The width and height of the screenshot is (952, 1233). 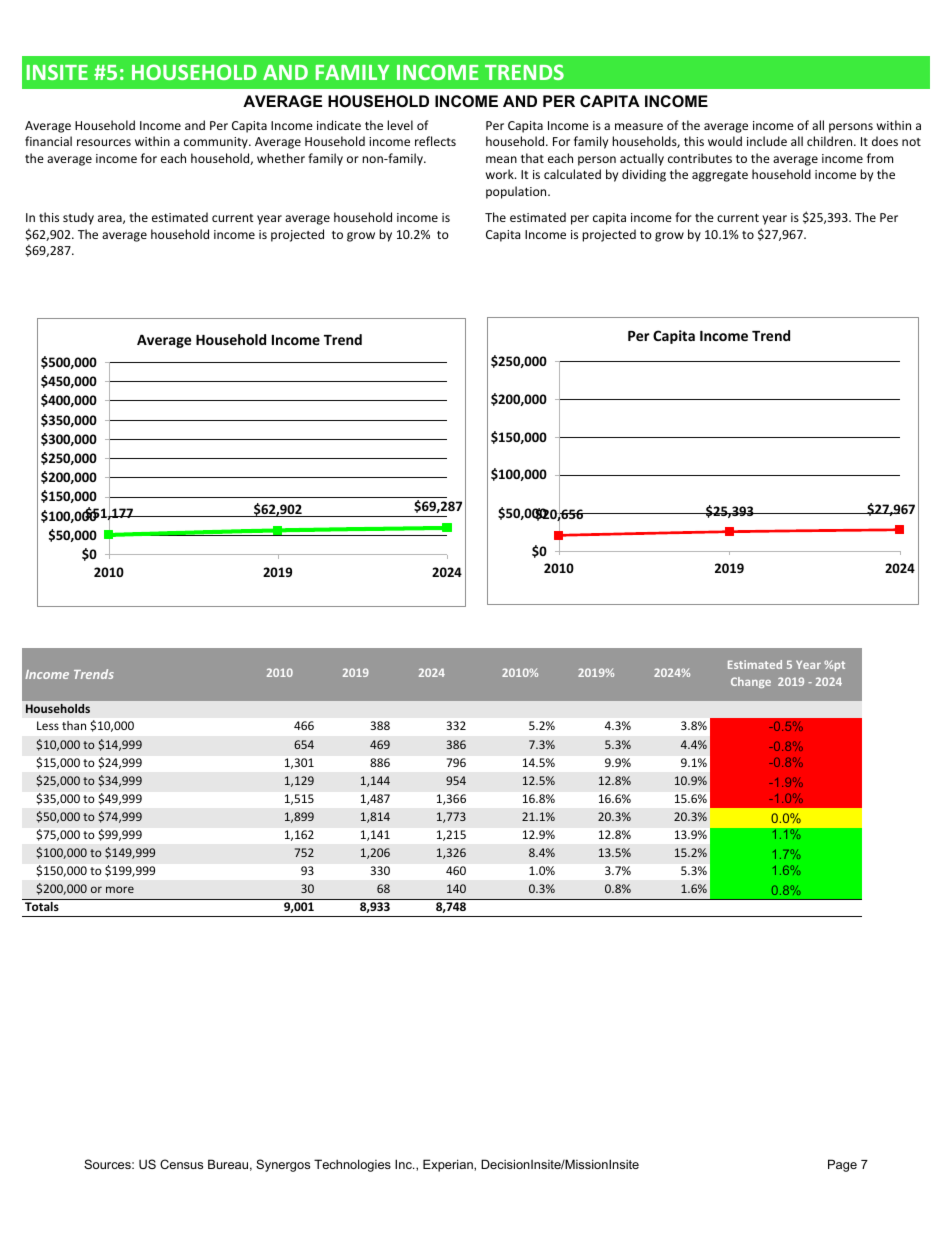 I want to click on children, so click(x=831, y=141).
